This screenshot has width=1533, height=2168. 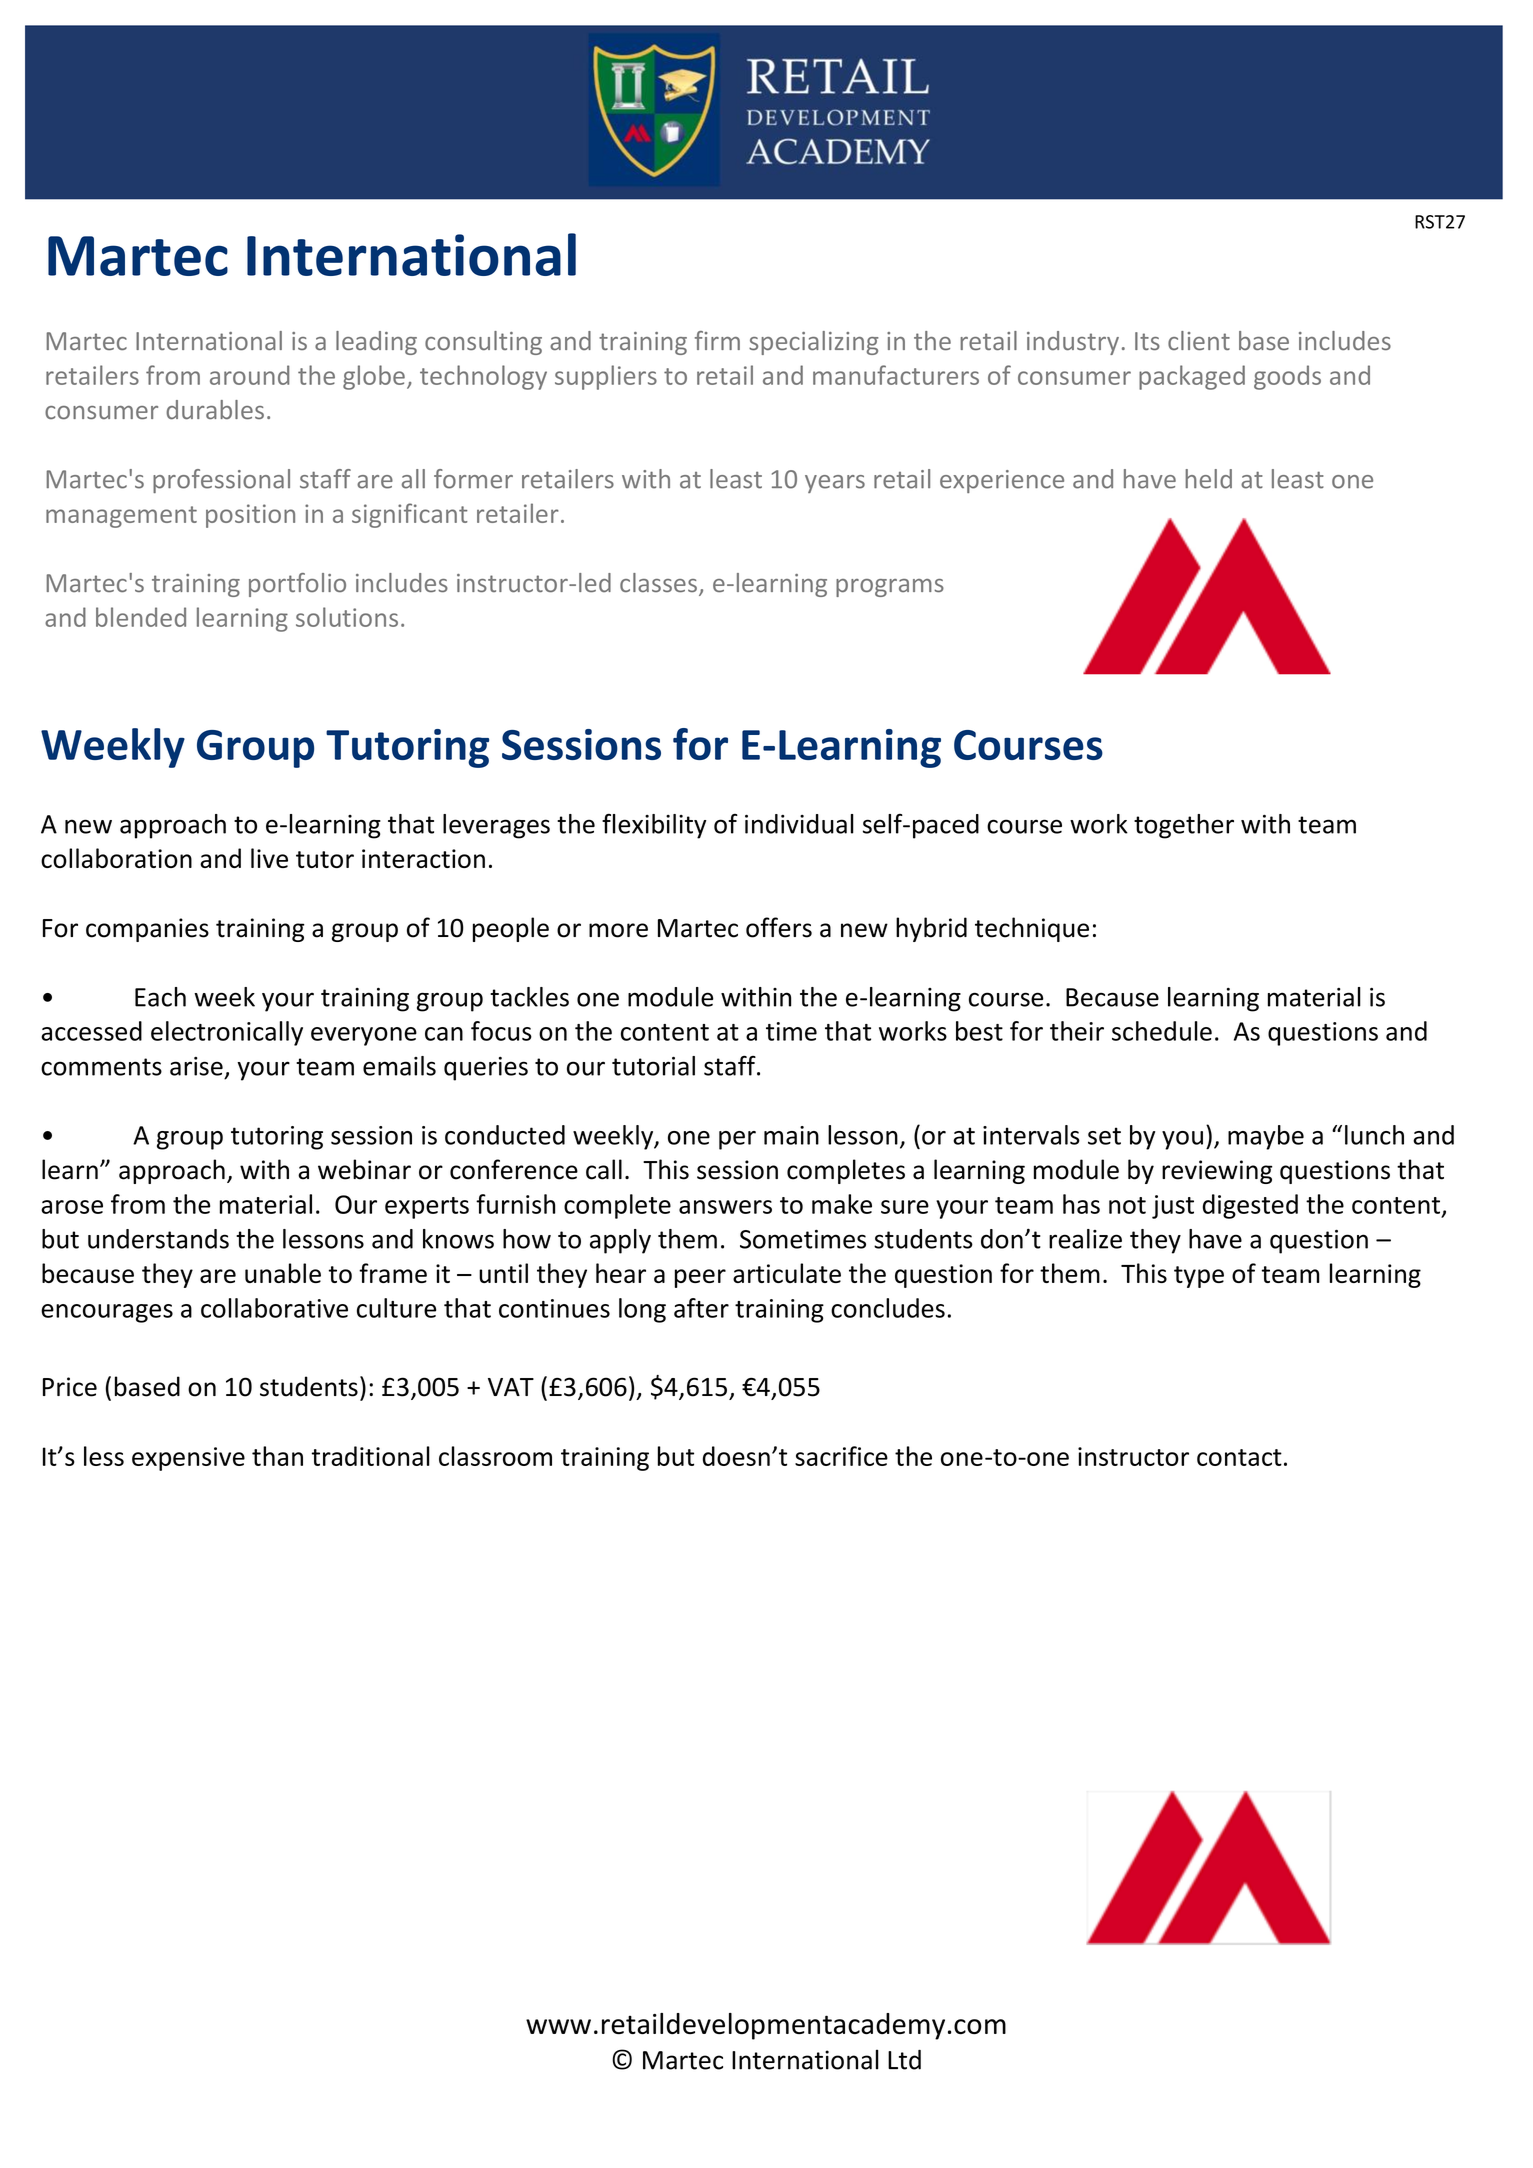 What do you see at coordinates (654, 826) in the screenshot?
I see `flexibility` at bounding box center [654, 826].
